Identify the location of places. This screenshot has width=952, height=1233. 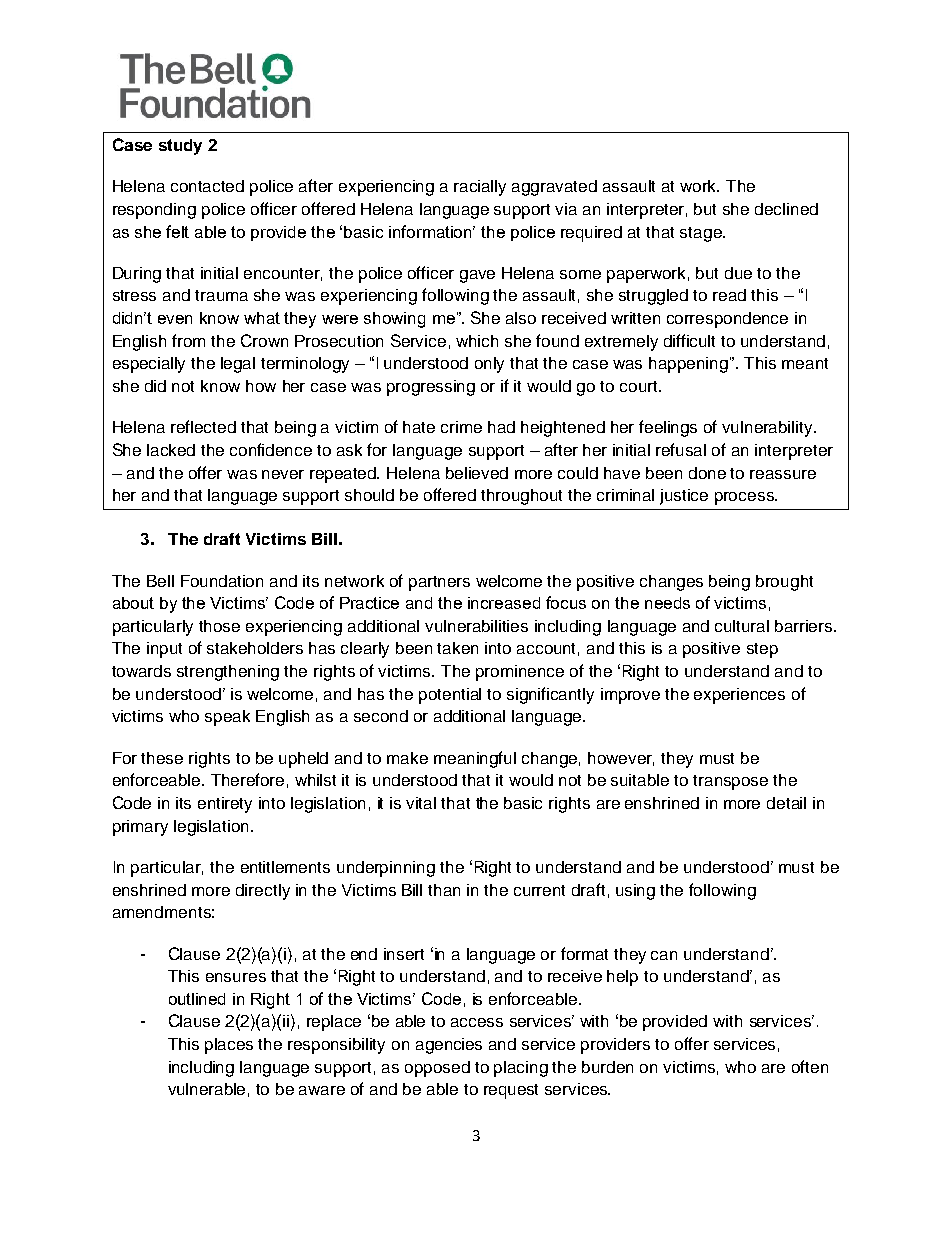
(229, 1046).
